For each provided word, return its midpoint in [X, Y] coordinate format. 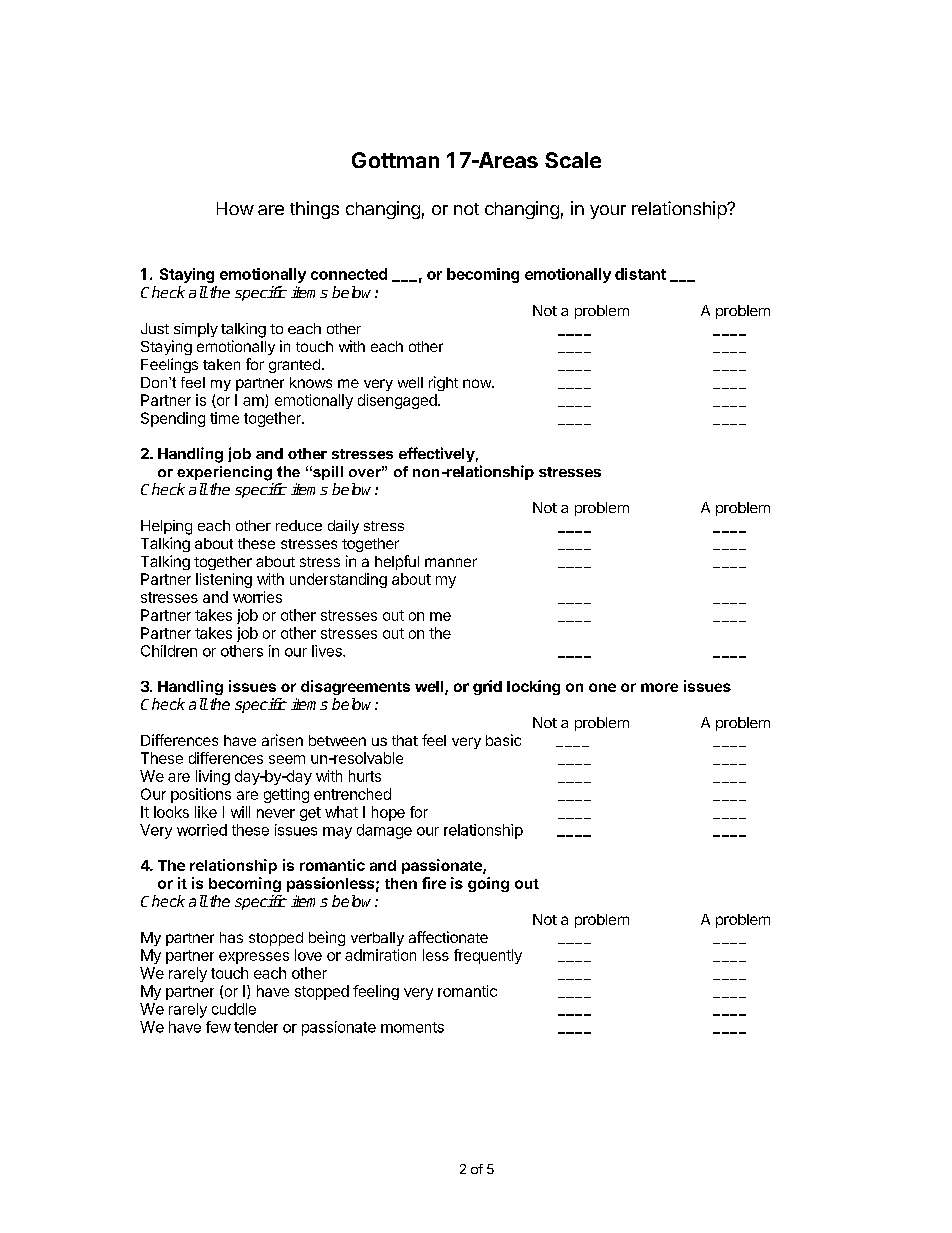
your [608, 212]
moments [412, 1027]
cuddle [234, 1009]
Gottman [395, 160]
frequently [488, 956]
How [235, 208]
